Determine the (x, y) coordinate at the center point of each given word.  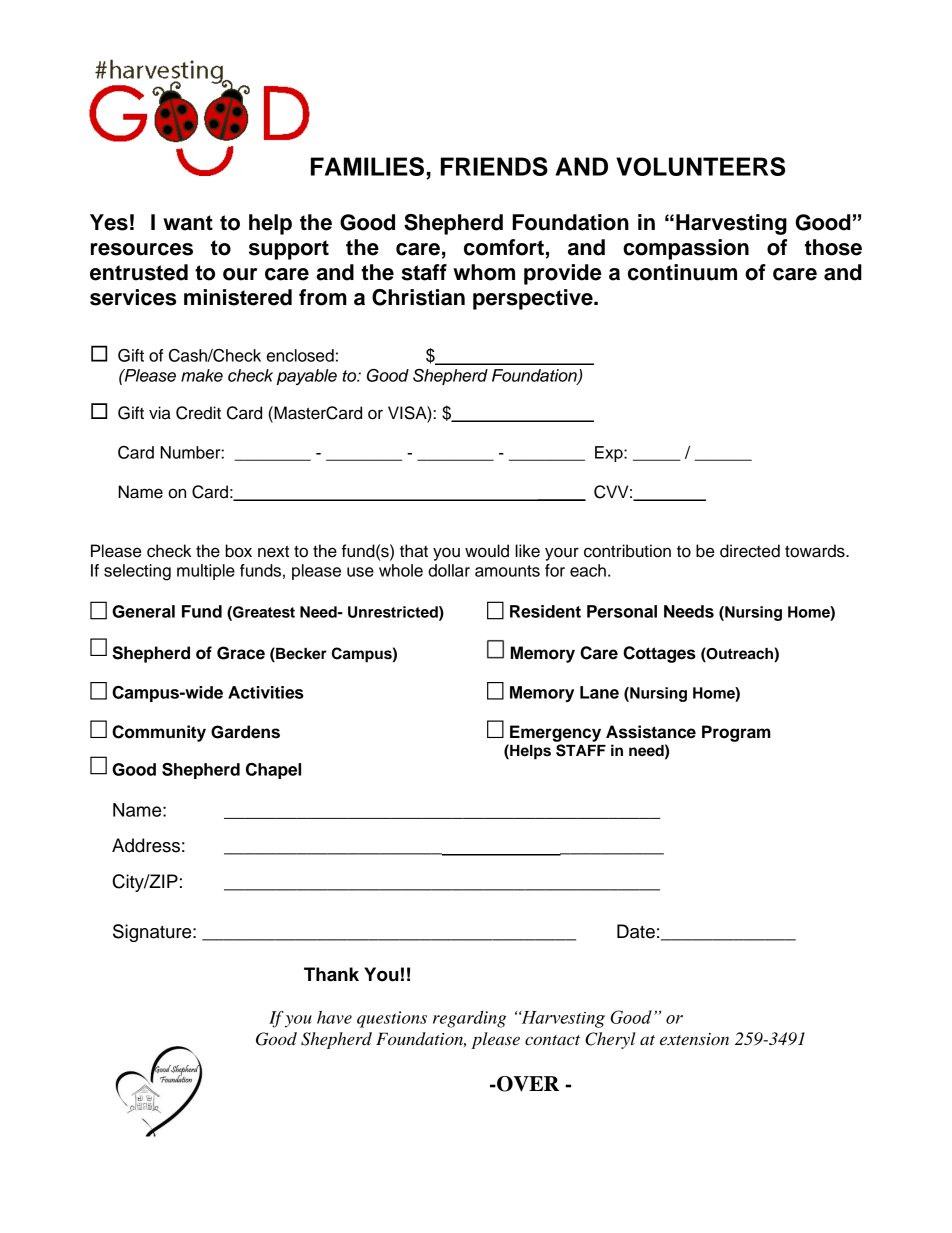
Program (736, 733)
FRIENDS (494, 166)
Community (159, 733)
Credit (198, 413)
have (334, 1017)
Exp (610, 454)
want (188, 223)
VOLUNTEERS (700, 166)
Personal (622, 611)
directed (750, 551)
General (143, 611)
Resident (545, 611)
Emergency (555, 733)
